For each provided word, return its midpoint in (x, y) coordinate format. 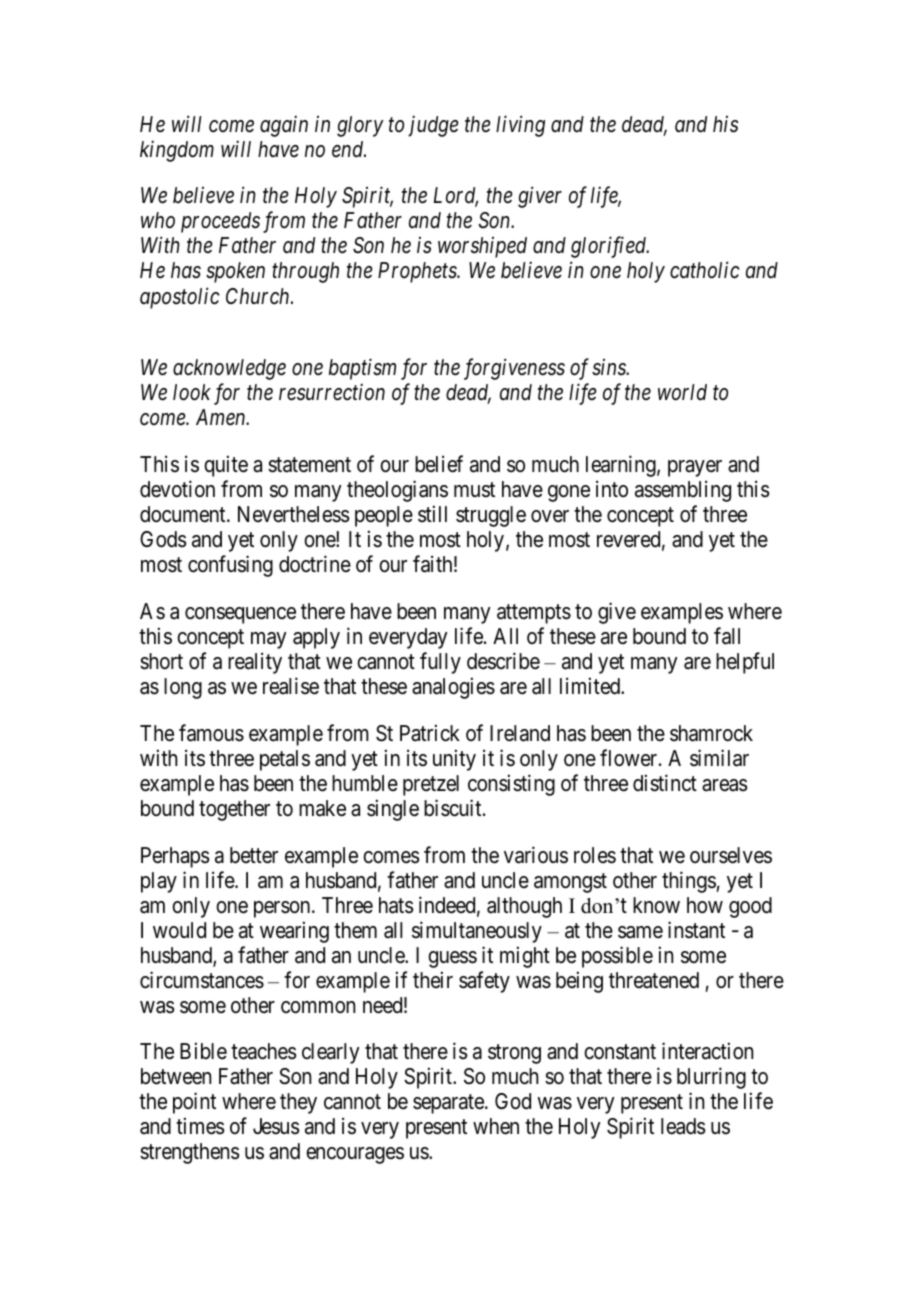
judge (433, 126)
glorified (610, 247)
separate (449, 1104)
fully (440, 663)
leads (683, 1126)
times (200, 1126)
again (284, 126)
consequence (240, 615)
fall (727, 636)
